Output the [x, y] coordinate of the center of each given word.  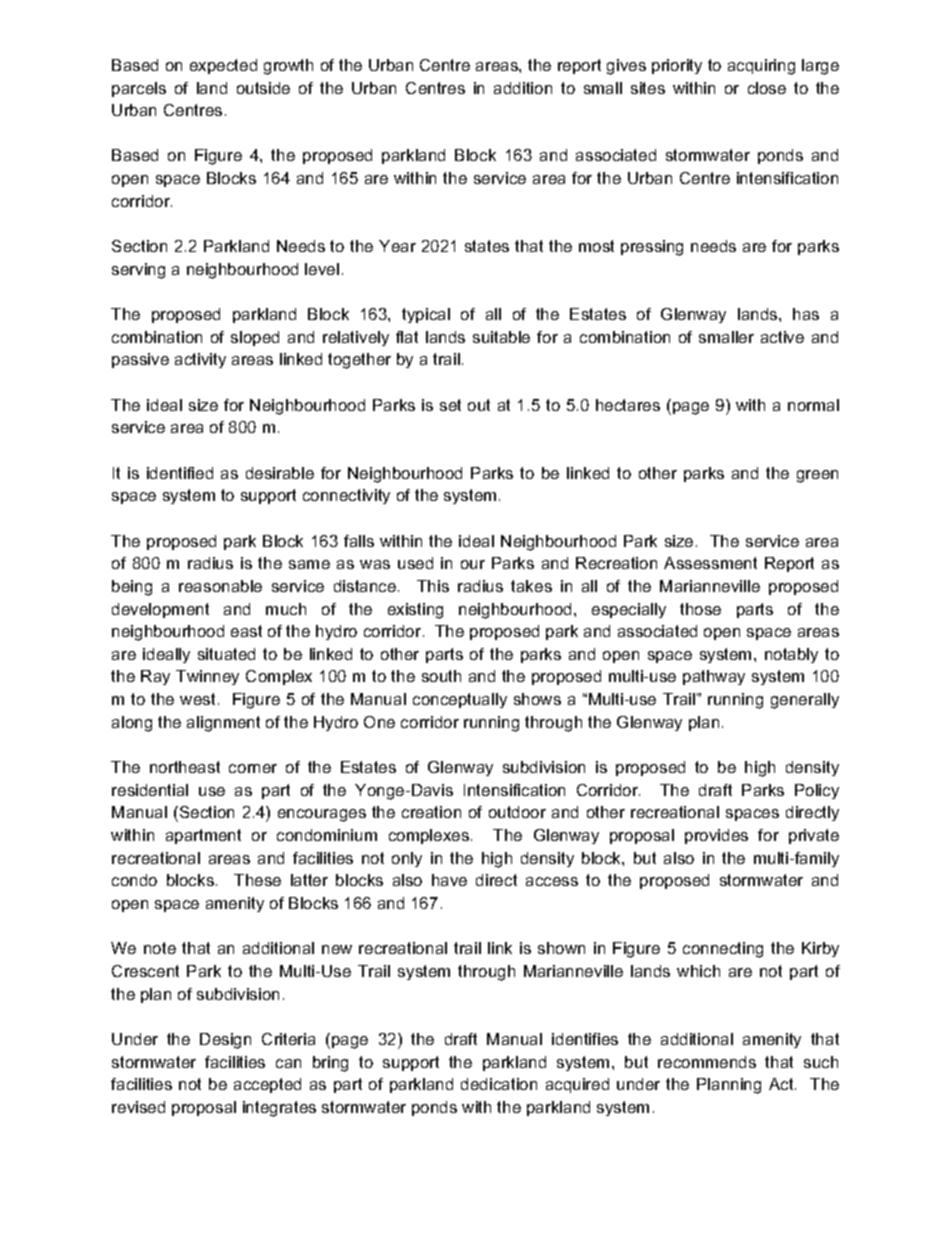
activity [200, 360]
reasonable [220, 586]
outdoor [517, 812]
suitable [501, 337]
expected [223, 66]
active [782, 337]
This [433, 586]
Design [225, 1041]
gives [626, 67]
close [767, 88]
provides [716, 836]
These [257, 880]
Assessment [710, 563]
